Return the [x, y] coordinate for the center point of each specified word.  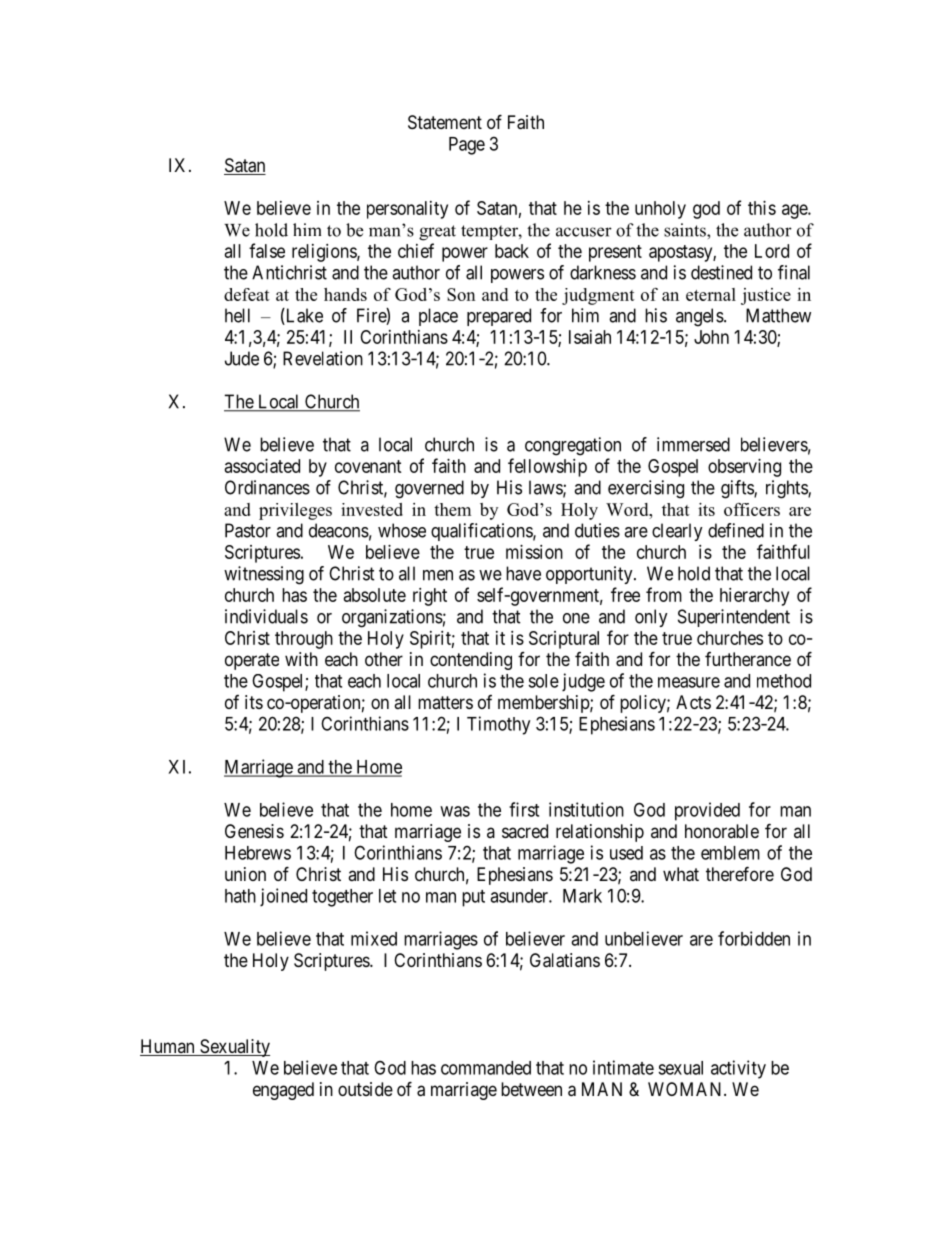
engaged [283, 1091]
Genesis [254, 831]
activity [738, 1069]
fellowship [547, 467]
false [267, 250]
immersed [693, 444]
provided [707, 811]
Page [467, 146]
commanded [486, 1068]
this [762, 208]
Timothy [498, 725]
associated [262, 466]
